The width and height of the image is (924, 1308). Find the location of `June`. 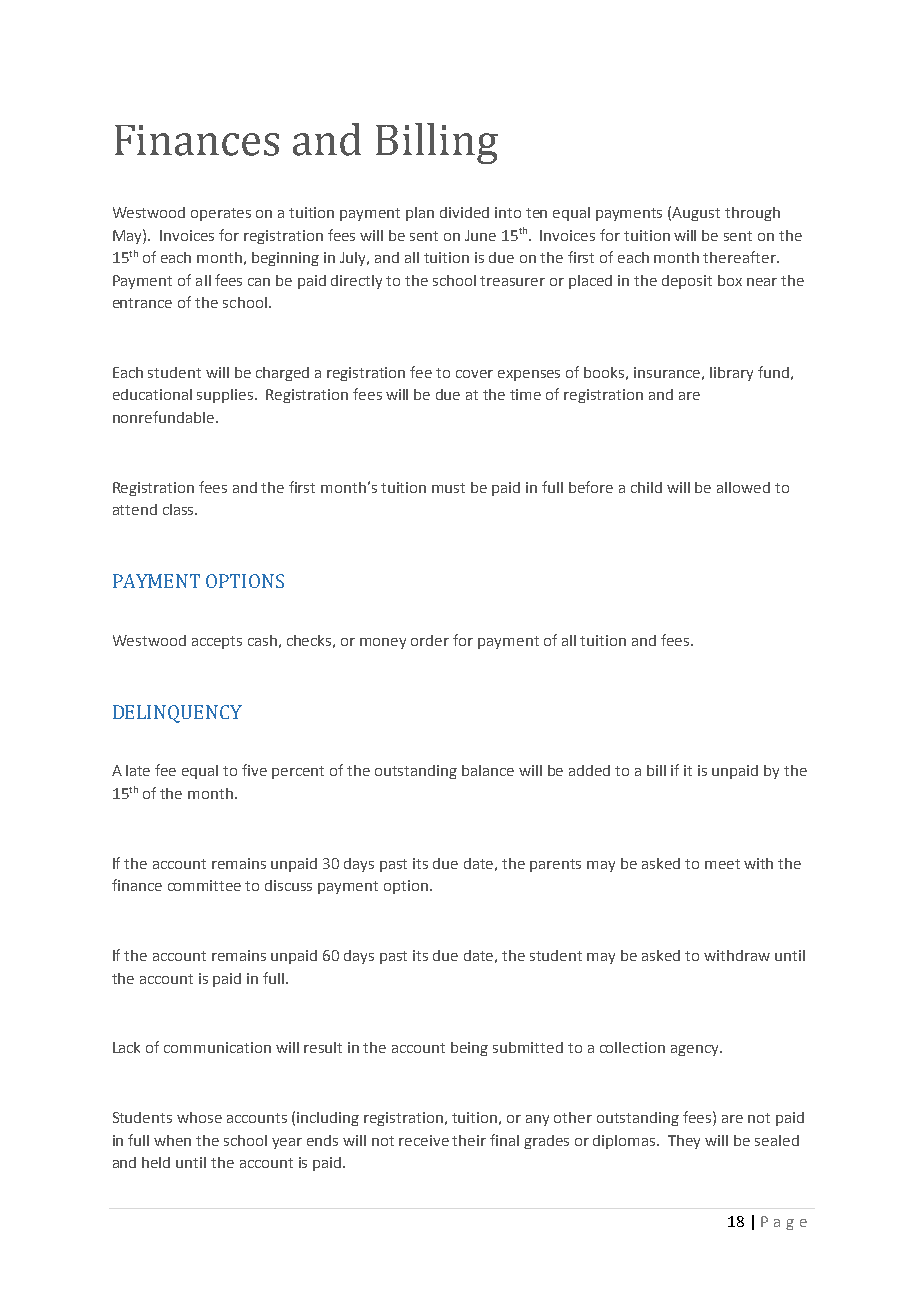

June is located at coordinates (480, 235).
